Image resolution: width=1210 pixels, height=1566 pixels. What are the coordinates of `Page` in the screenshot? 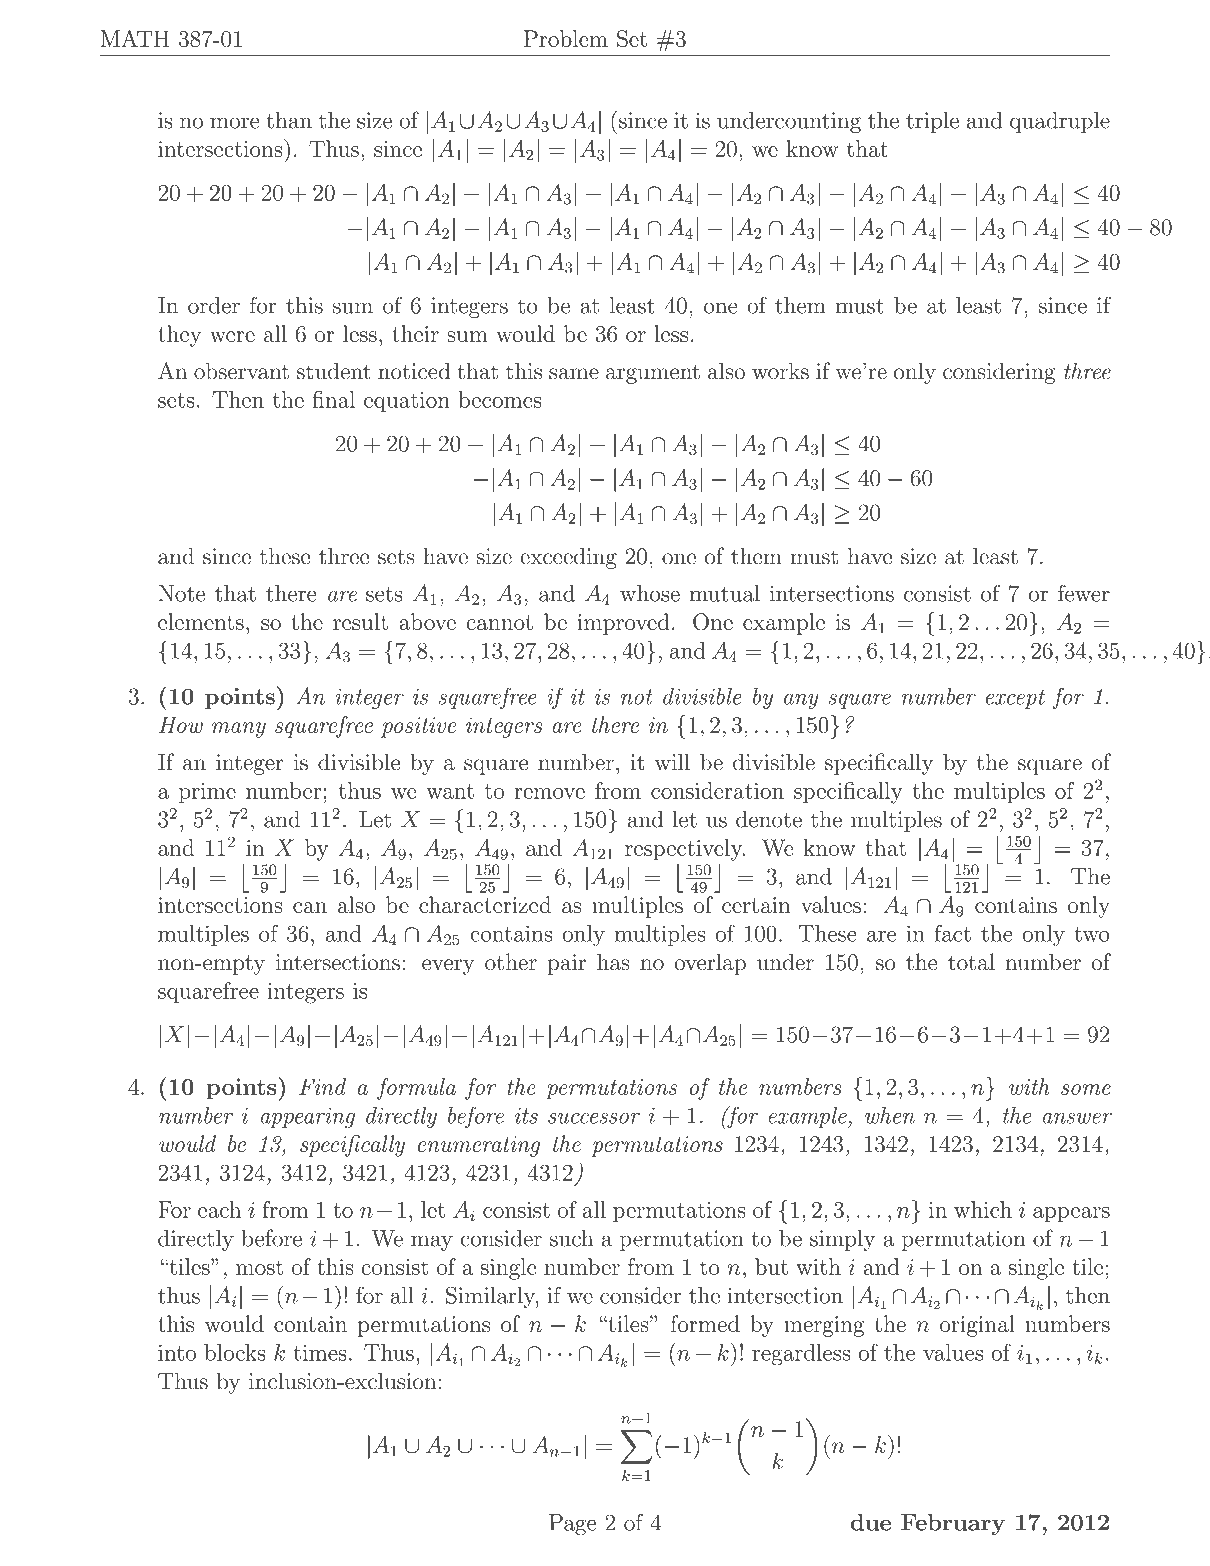 It's located at (572, 1525).
